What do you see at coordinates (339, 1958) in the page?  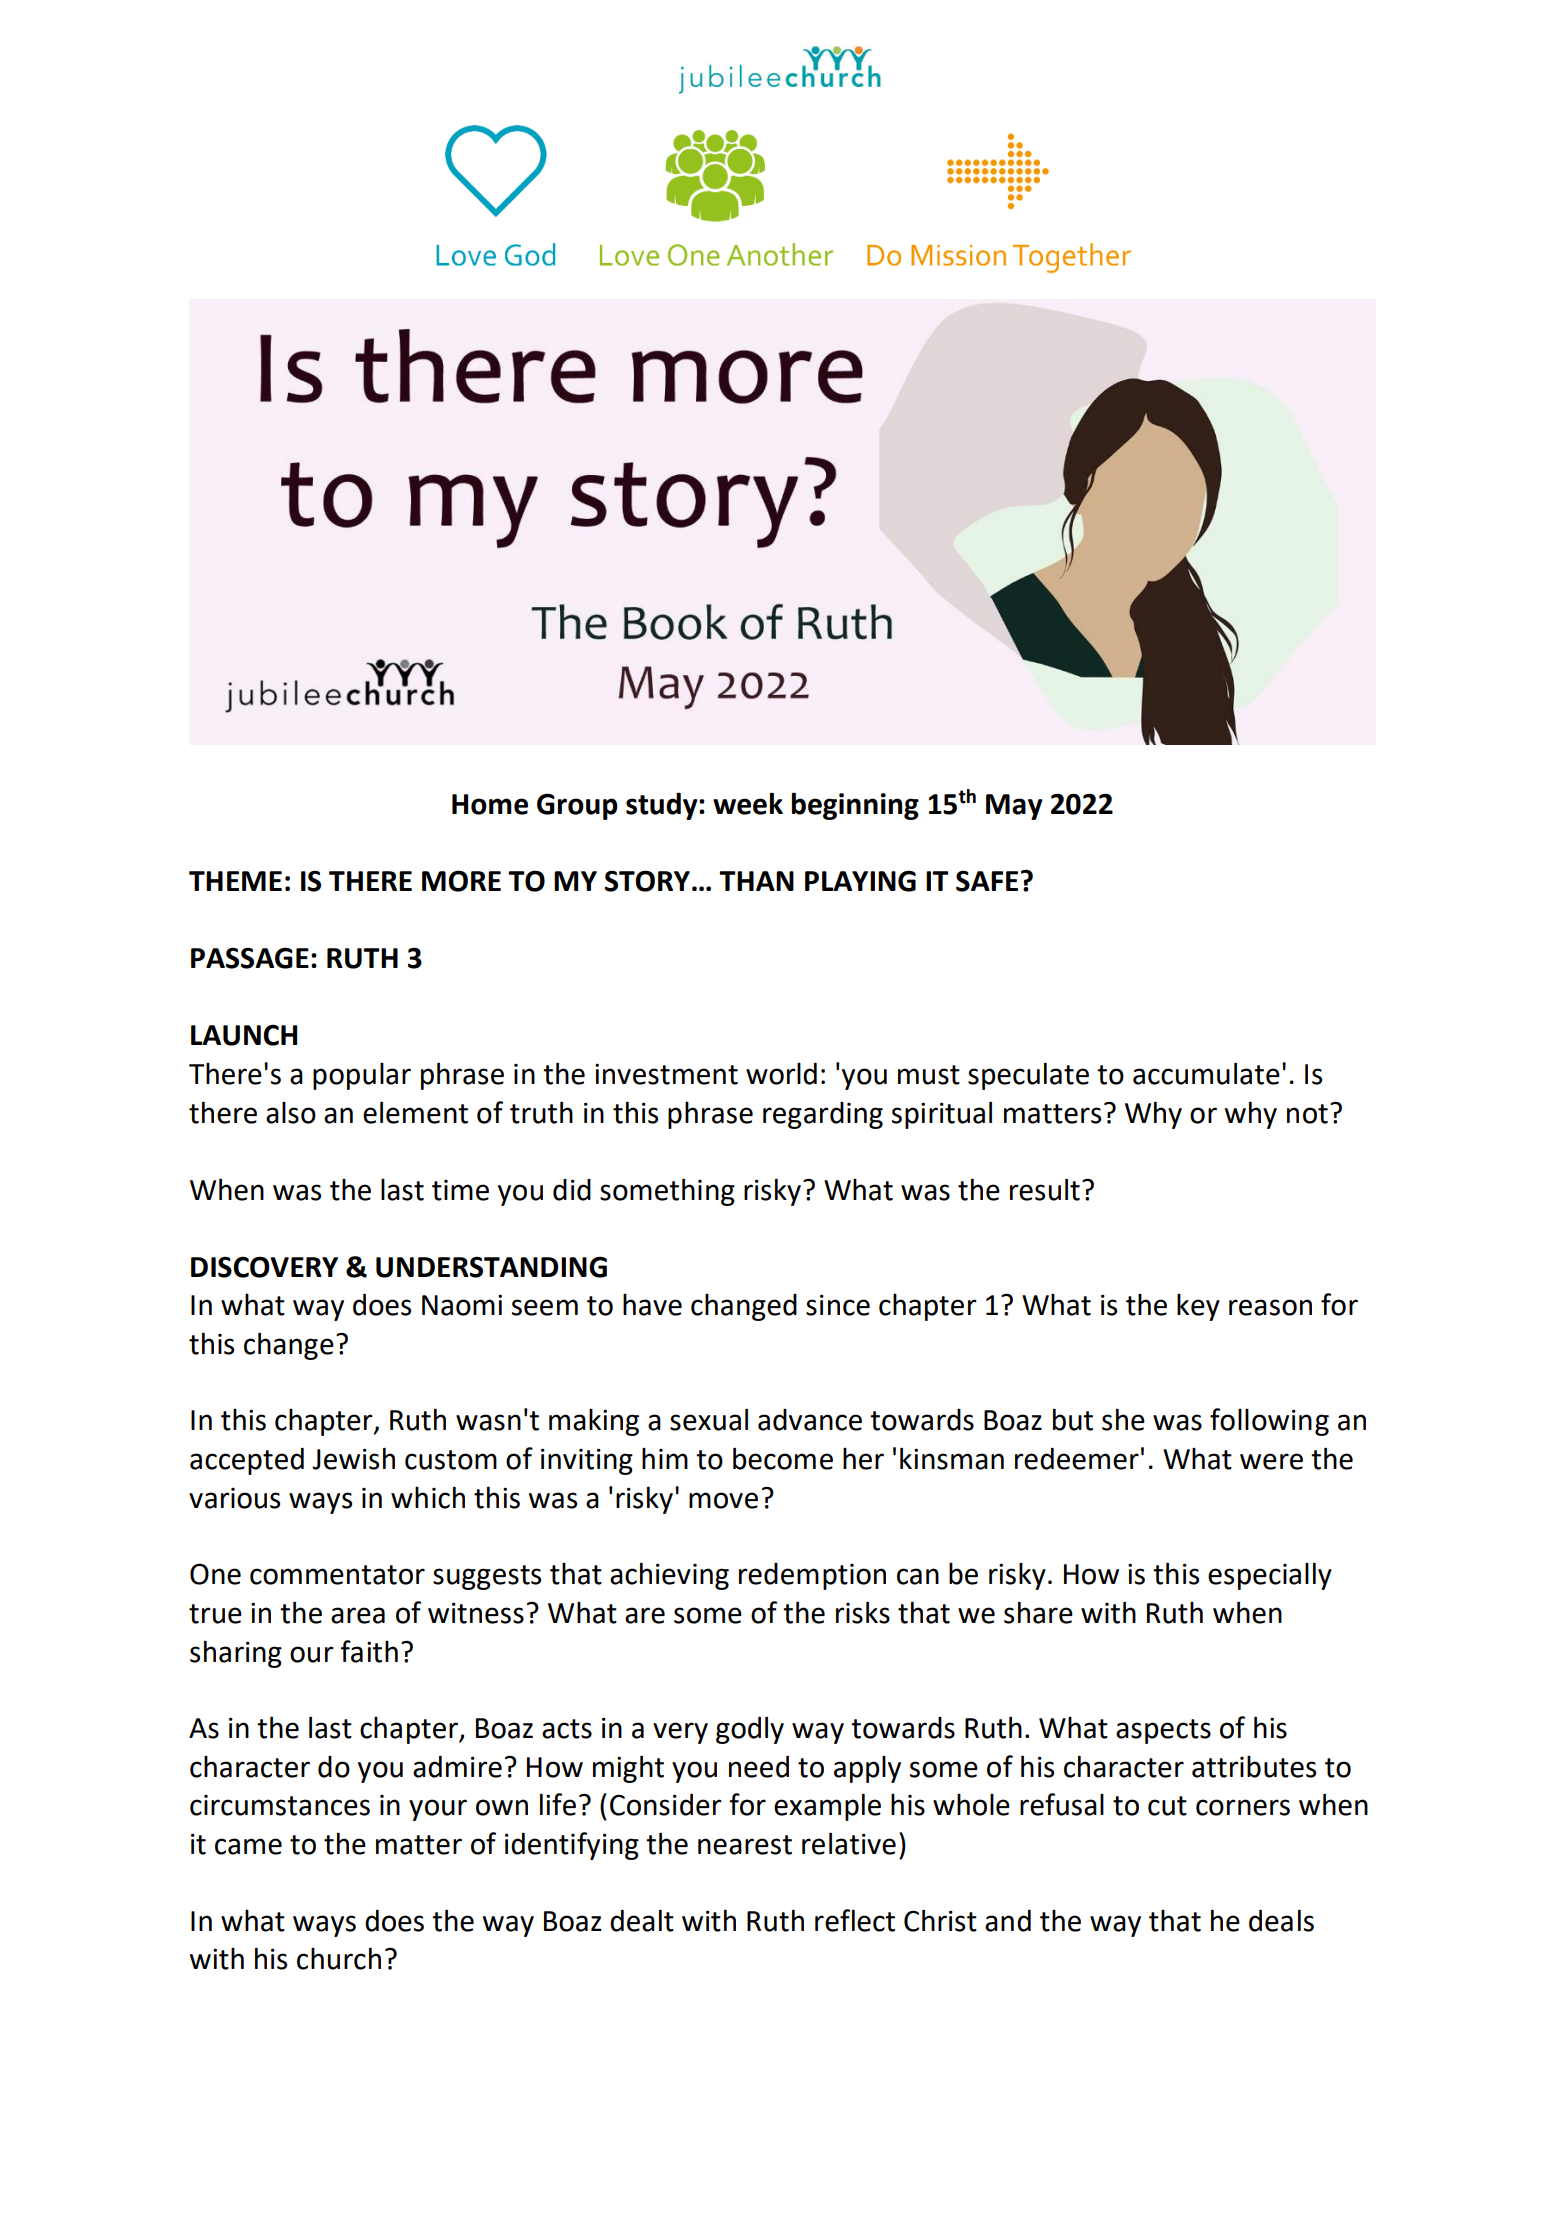 I see `church` at bounding box center [339, 1958].
